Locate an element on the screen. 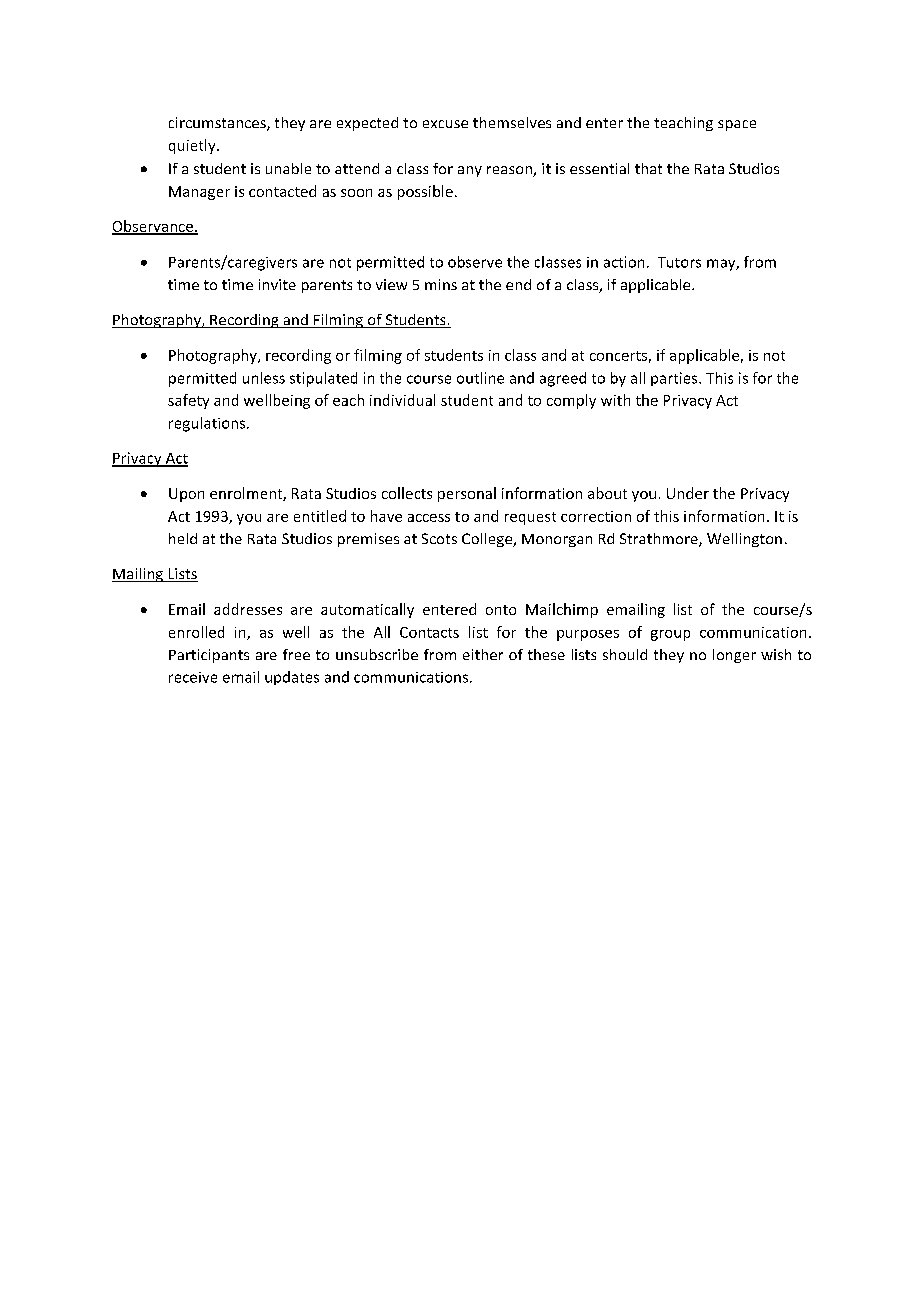  held is located at coordinates (183, 538).
